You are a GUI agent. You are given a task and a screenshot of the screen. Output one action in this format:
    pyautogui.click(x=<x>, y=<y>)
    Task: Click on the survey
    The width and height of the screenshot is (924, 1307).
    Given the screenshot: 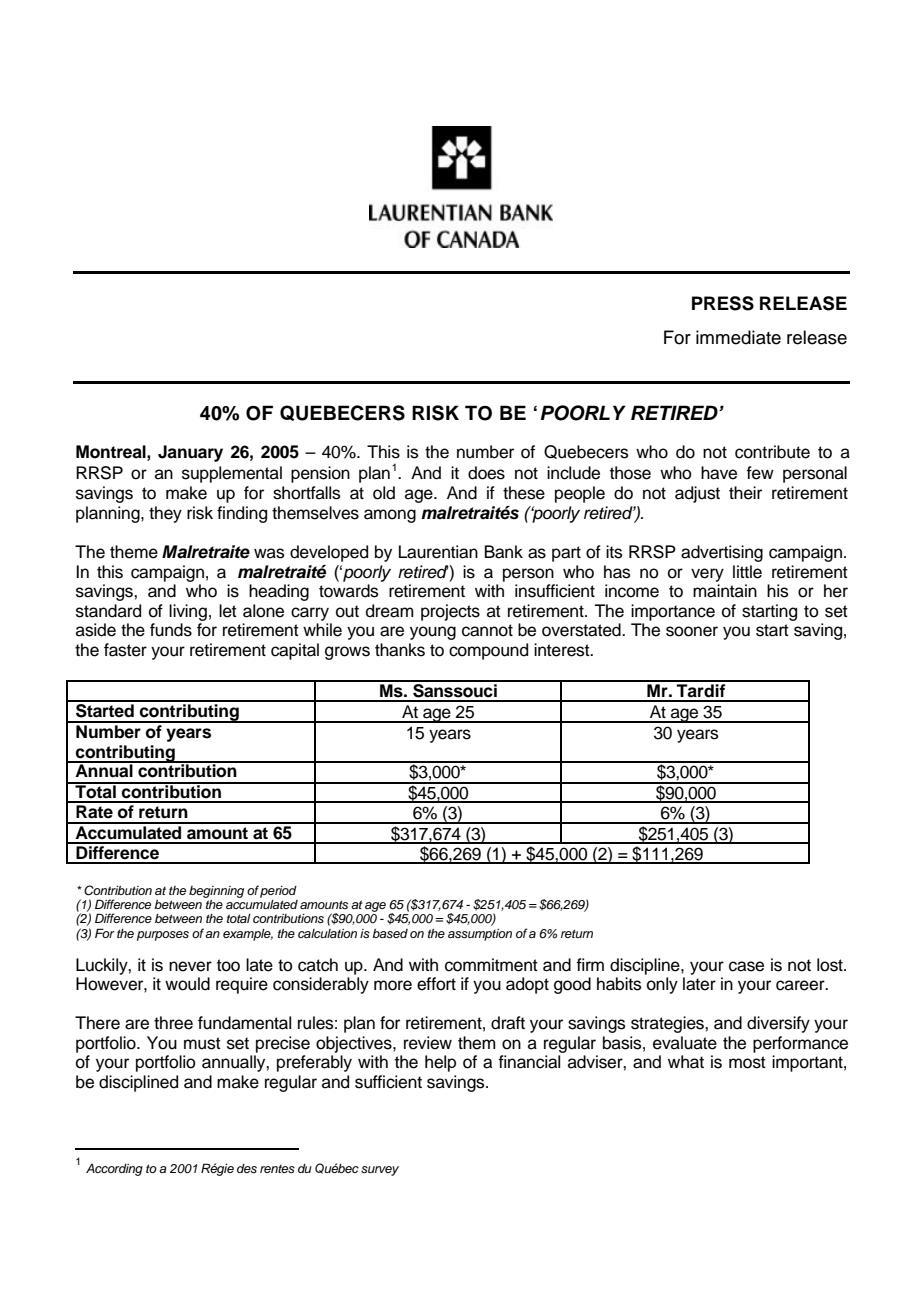 What is the action you would take?
    pyautogui.click(x=380, y=1171)
